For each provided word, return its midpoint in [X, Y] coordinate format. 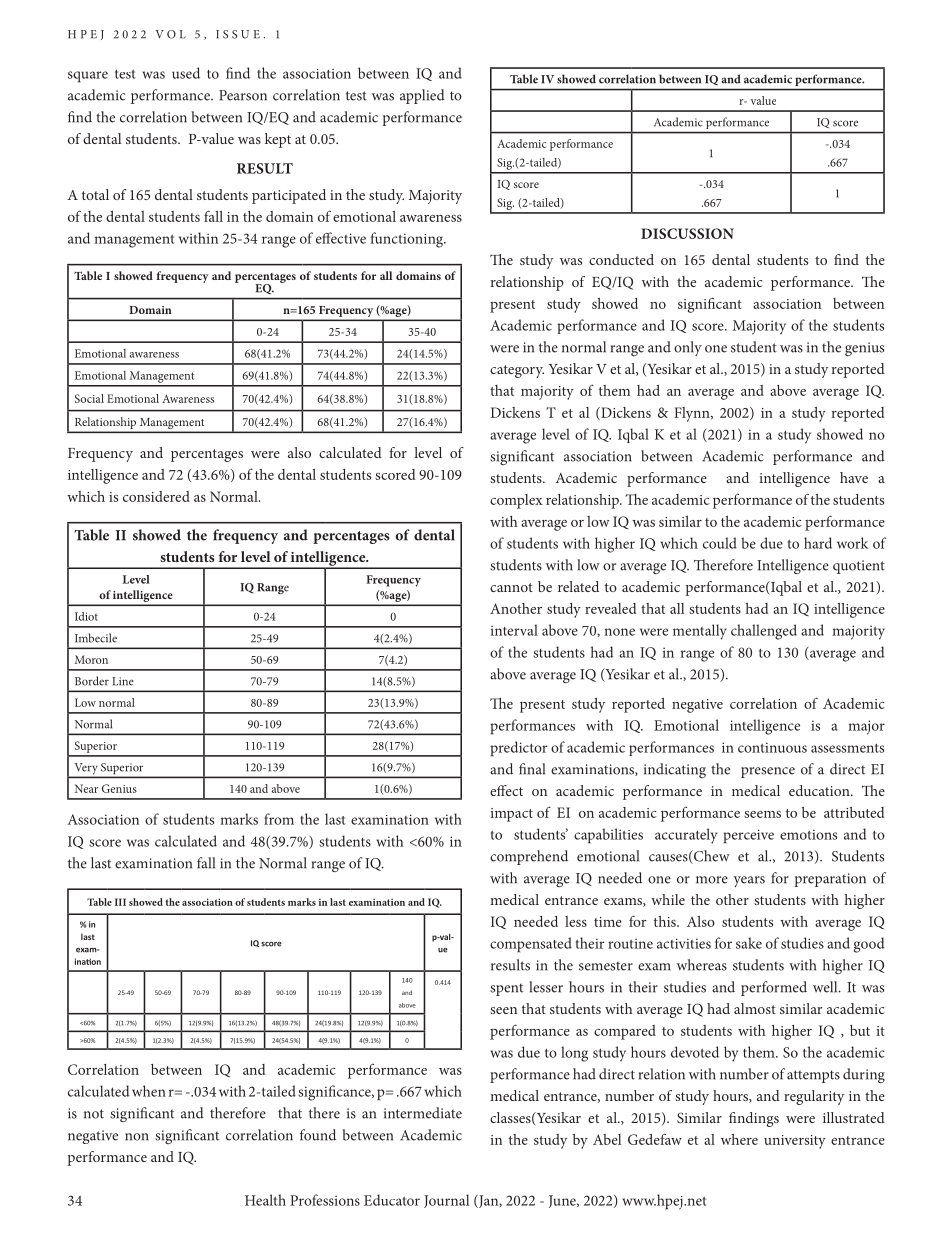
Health [265, 1200]
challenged [764, 632]
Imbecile [96, 638]
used [186, 73]
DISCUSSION [687, 233]
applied [422, 96]
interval [514, 630]
